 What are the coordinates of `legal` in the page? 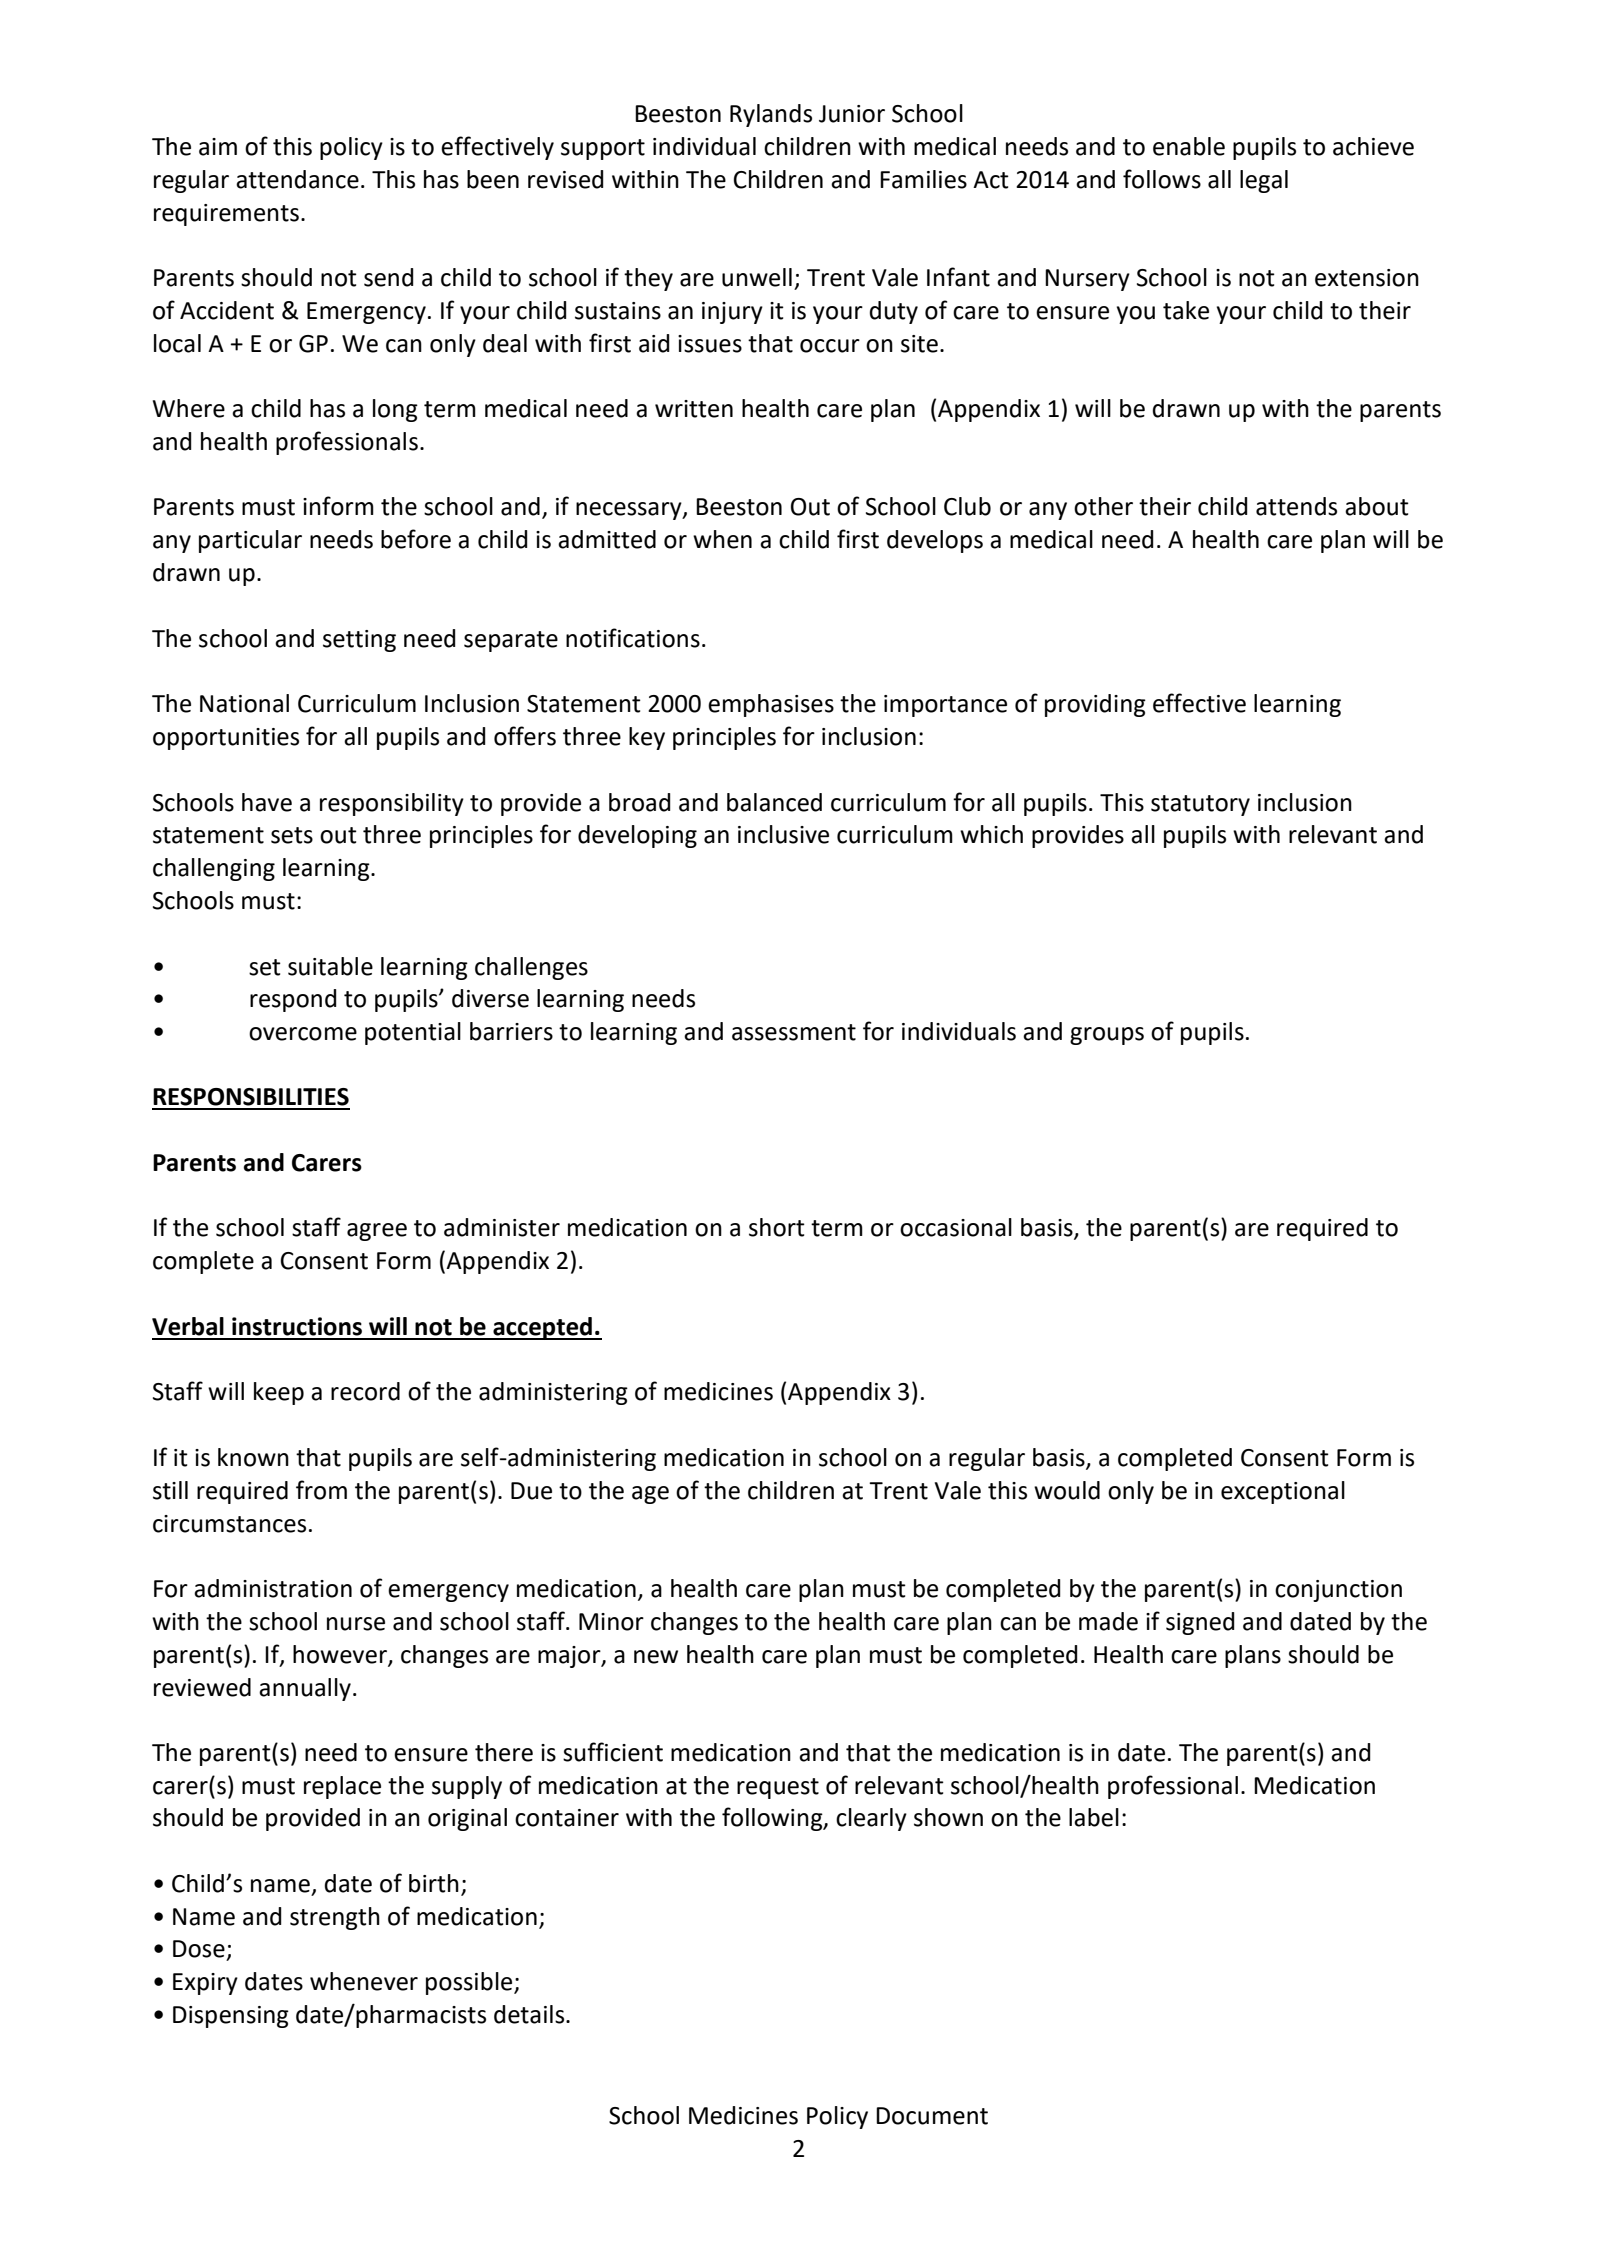 It's located at (1264, 181).
